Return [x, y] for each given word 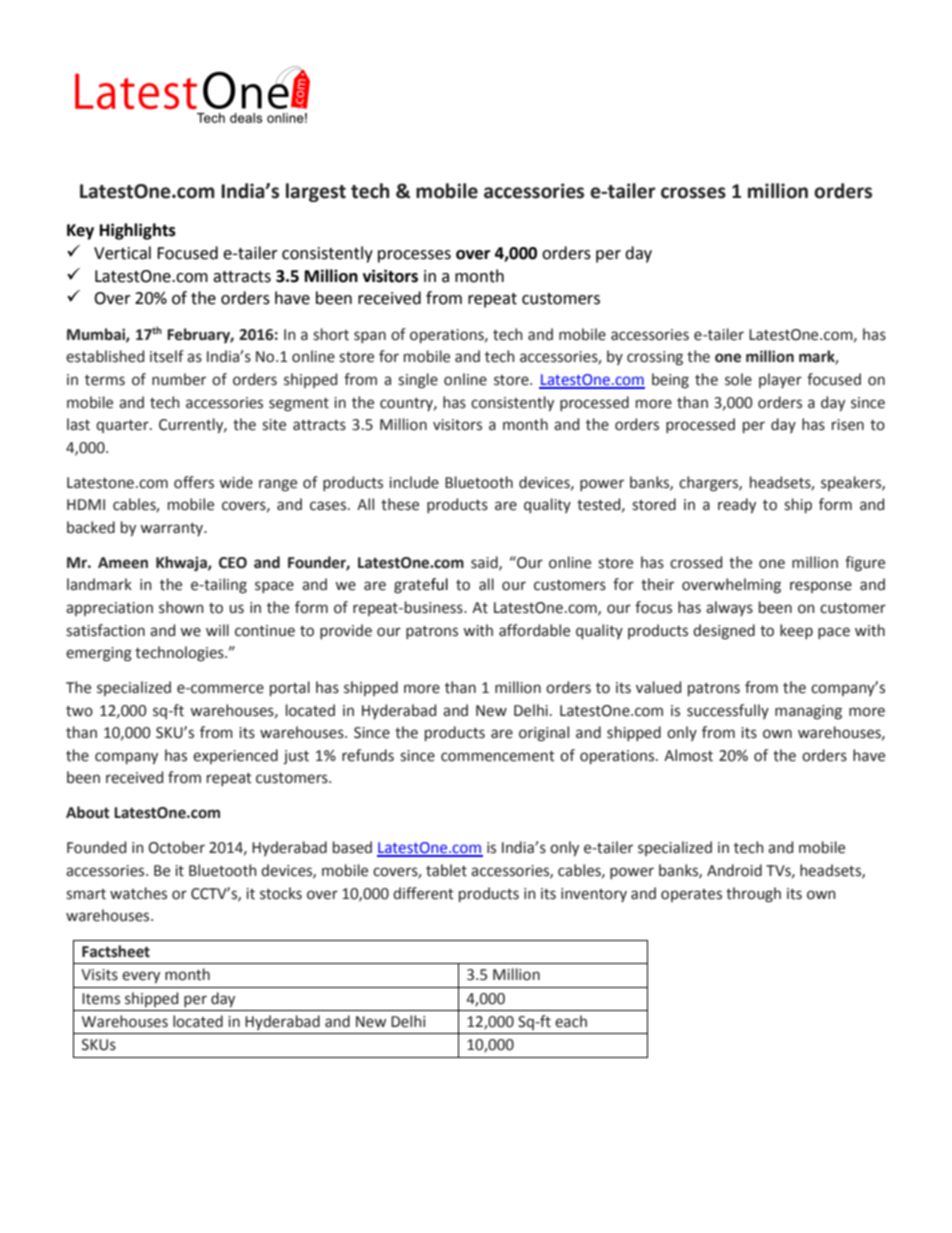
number [179, 379]
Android [734, 870]
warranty [173, 529]
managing [808, 712]
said [485, 563]
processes [414, 256]
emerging [99, 654]
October [176, 847]
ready [737, 505]
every [141, 977]
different [423, 893]
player [780, 380]
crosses [693, 193]
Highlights [138, 231]
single [418, 381]
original [544, 734]
